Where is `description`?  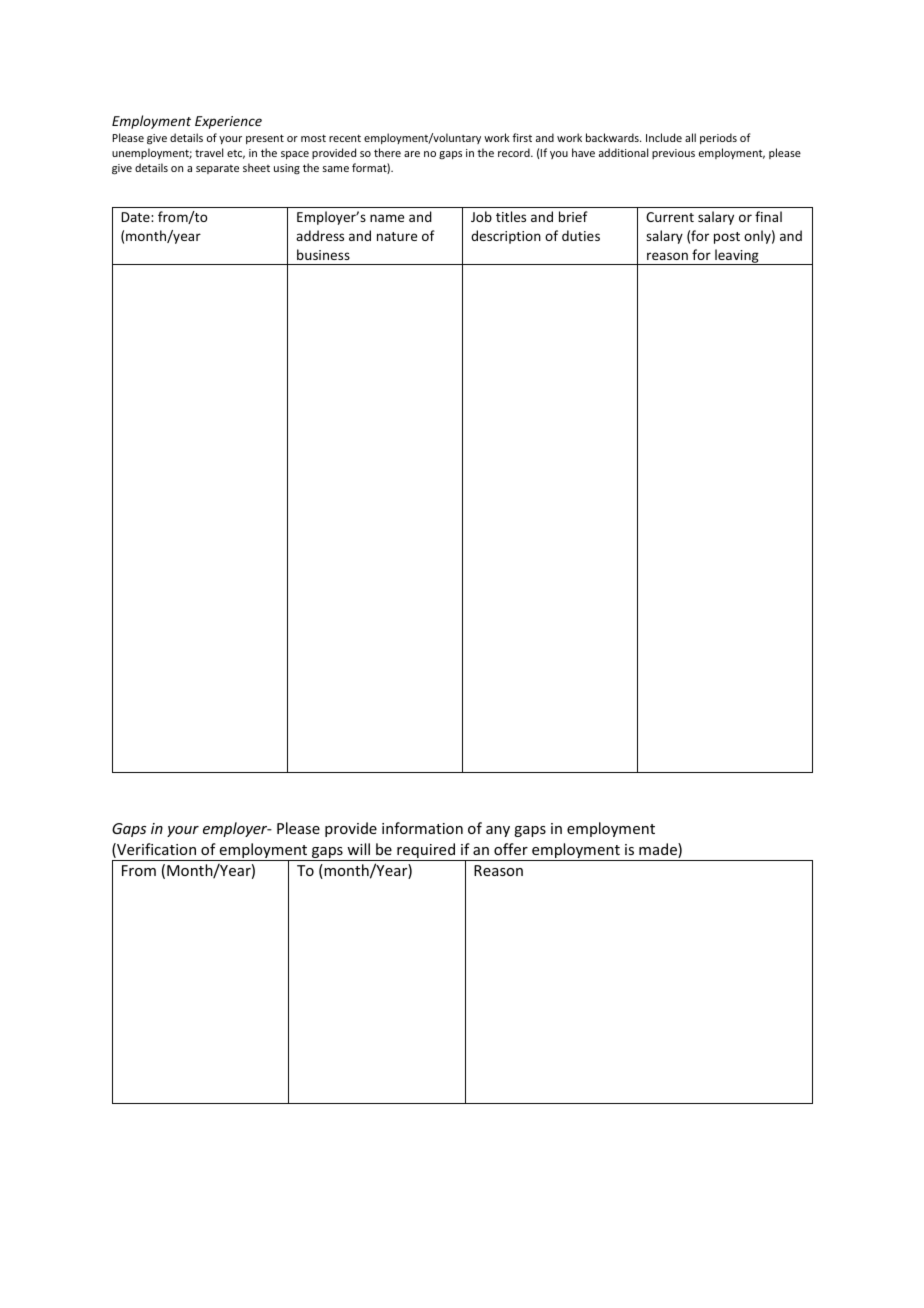 description is located at coordinates (506, 237).
